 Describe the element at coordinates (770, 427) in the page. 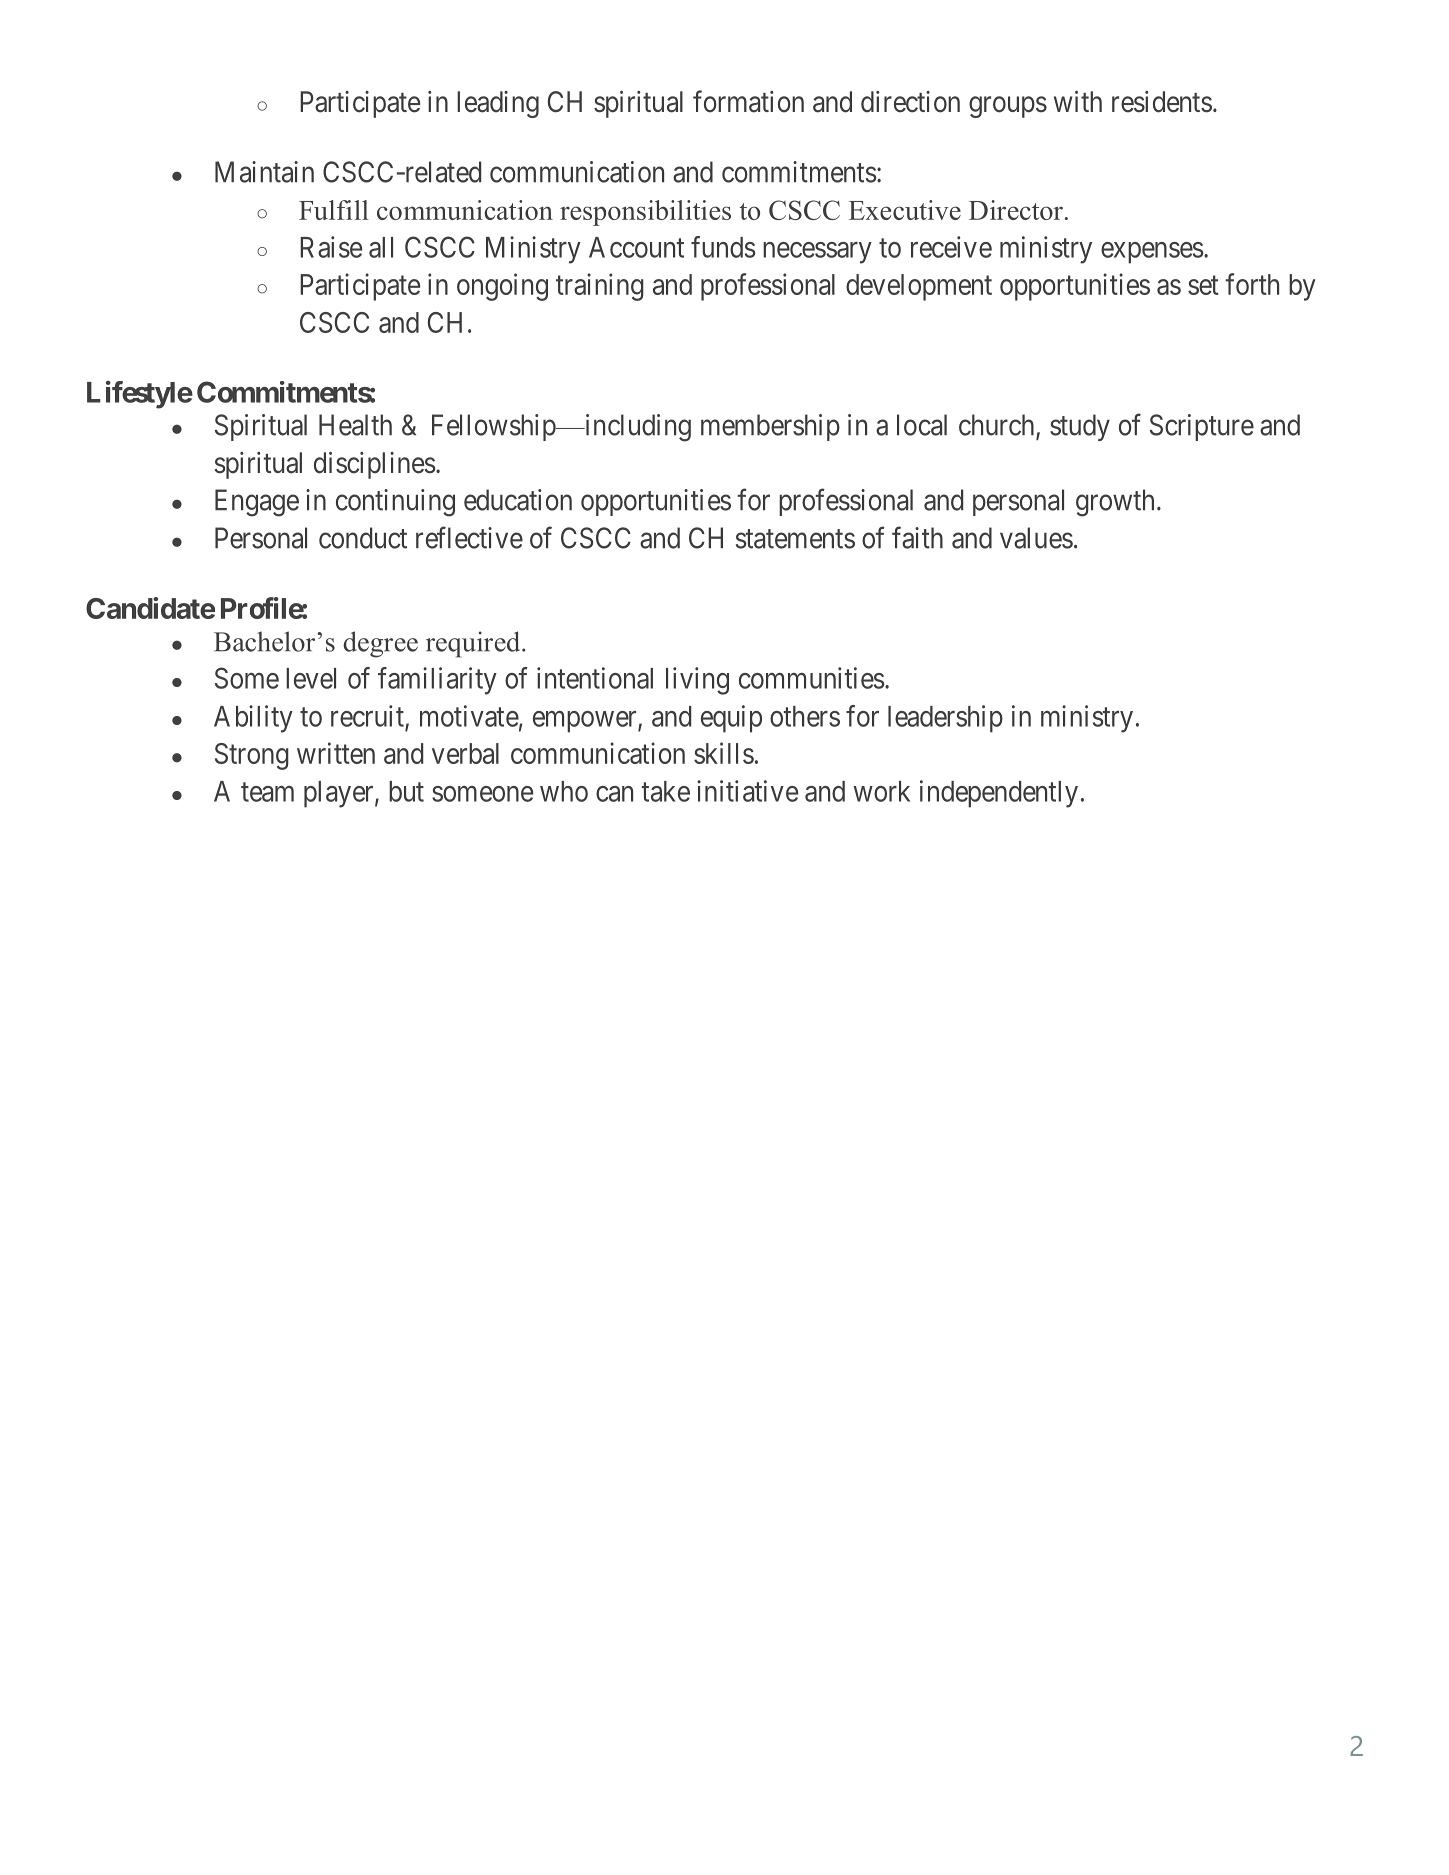

I see `membership` at that location.
